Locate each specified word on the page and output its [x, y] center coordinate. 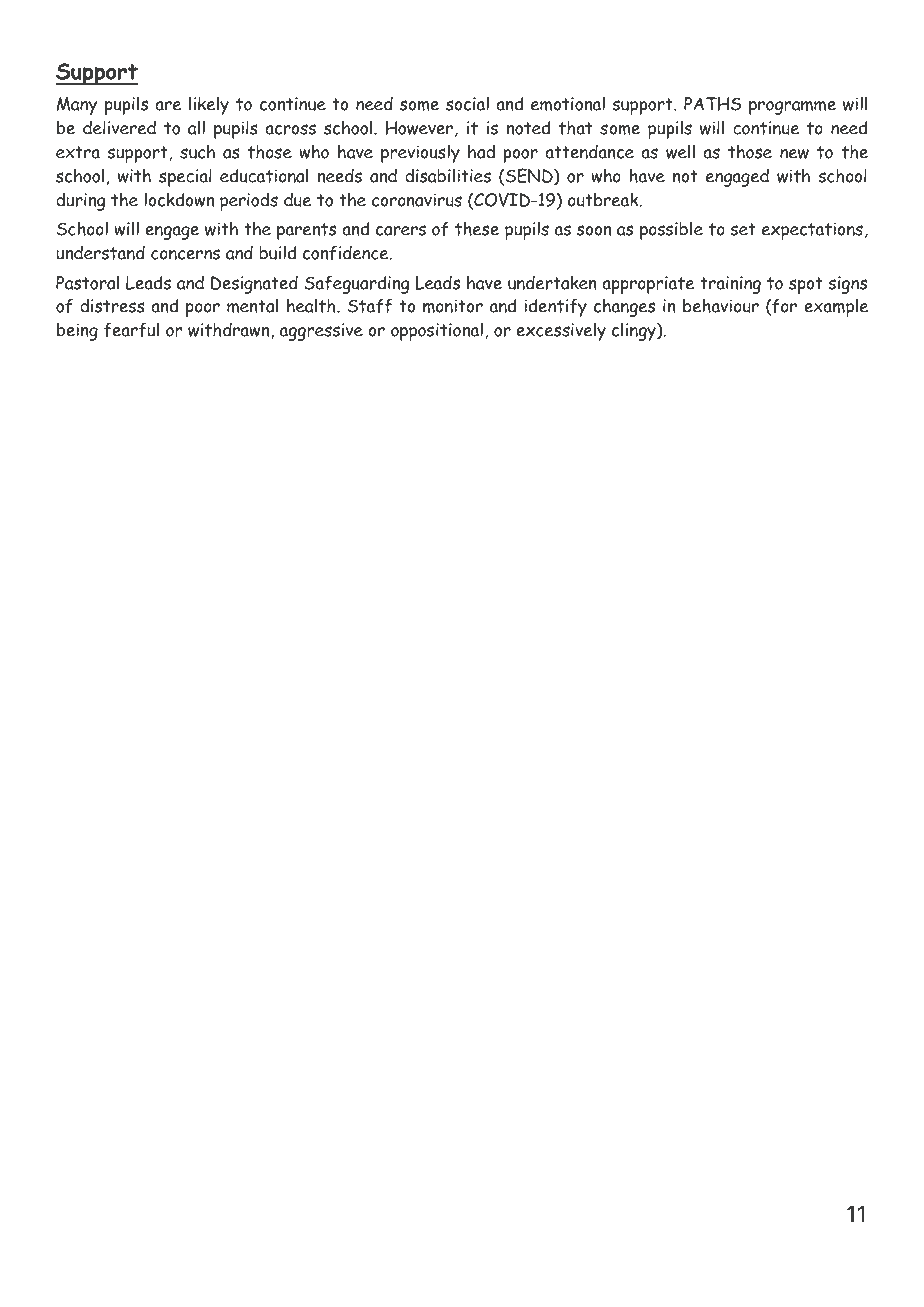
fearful [131, 330]
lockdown [179, 199]
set [743, 229]
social [467, 103]
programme [792, 107]
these [477, 228]
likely [209, 105]
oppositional [437, 331]
